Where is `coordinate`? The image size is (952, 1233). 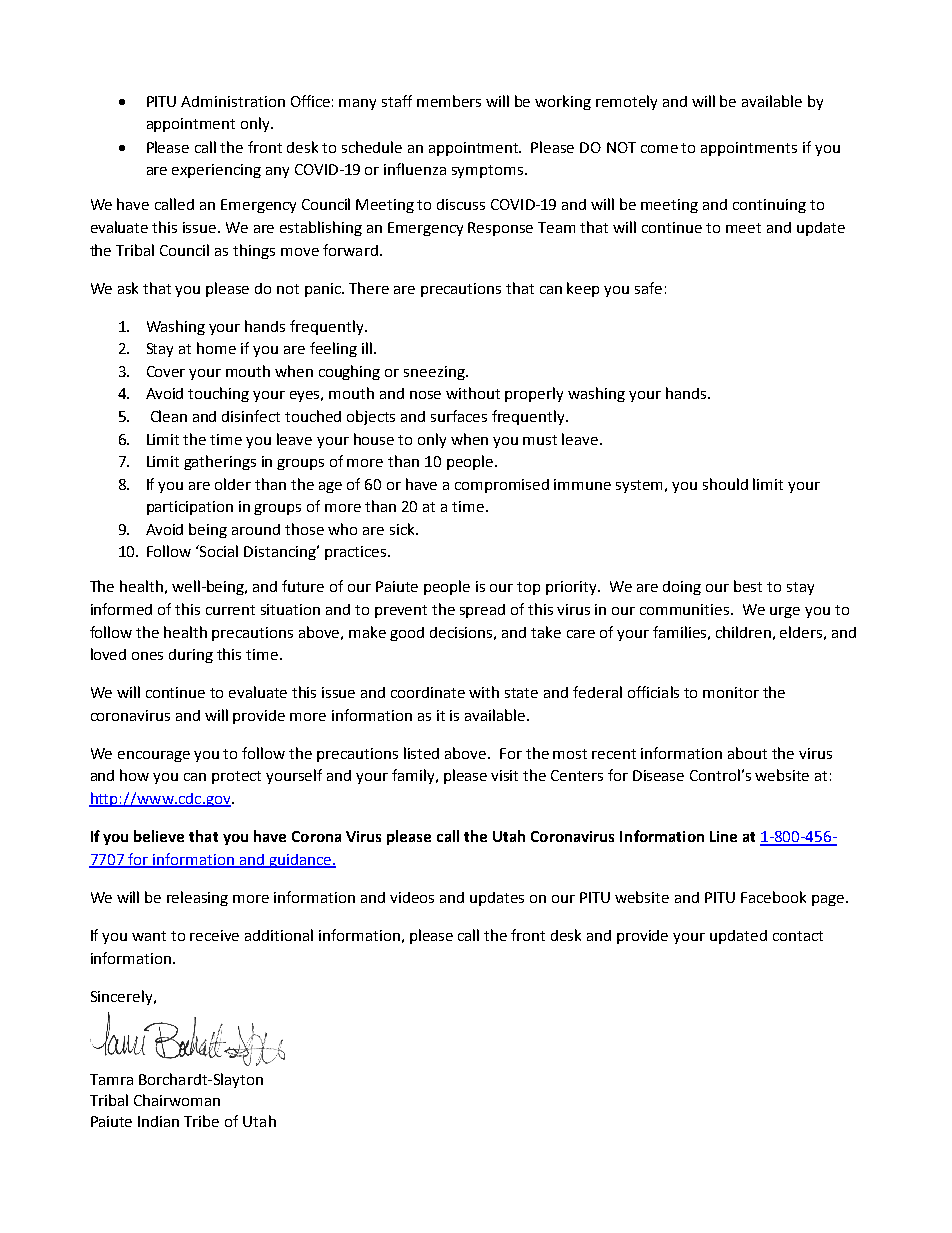
coordinate is located at coordinates (428, 692).
